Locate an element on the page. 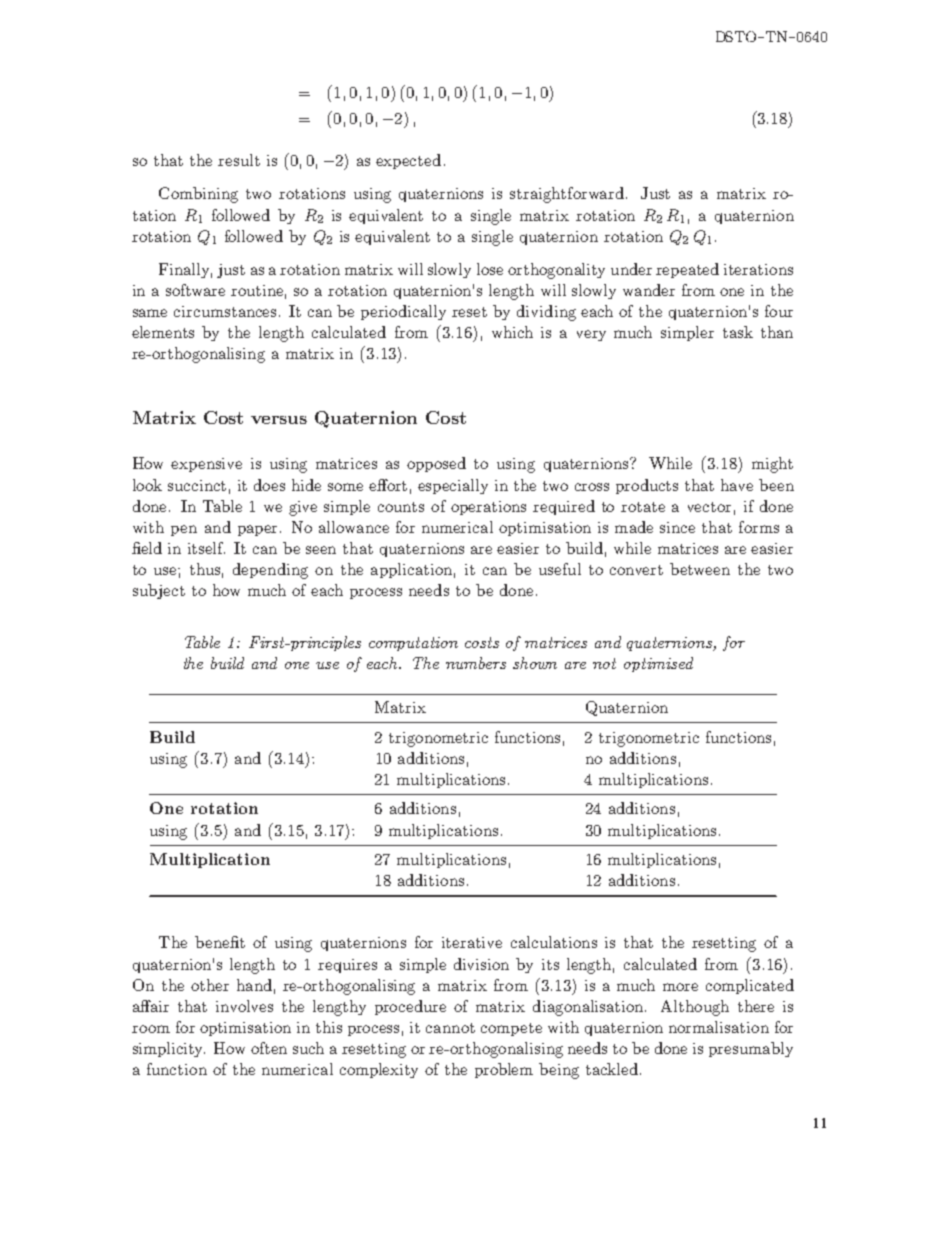 The height and width of the page is (1233, 952). between is located at coordinates (700, 569).
